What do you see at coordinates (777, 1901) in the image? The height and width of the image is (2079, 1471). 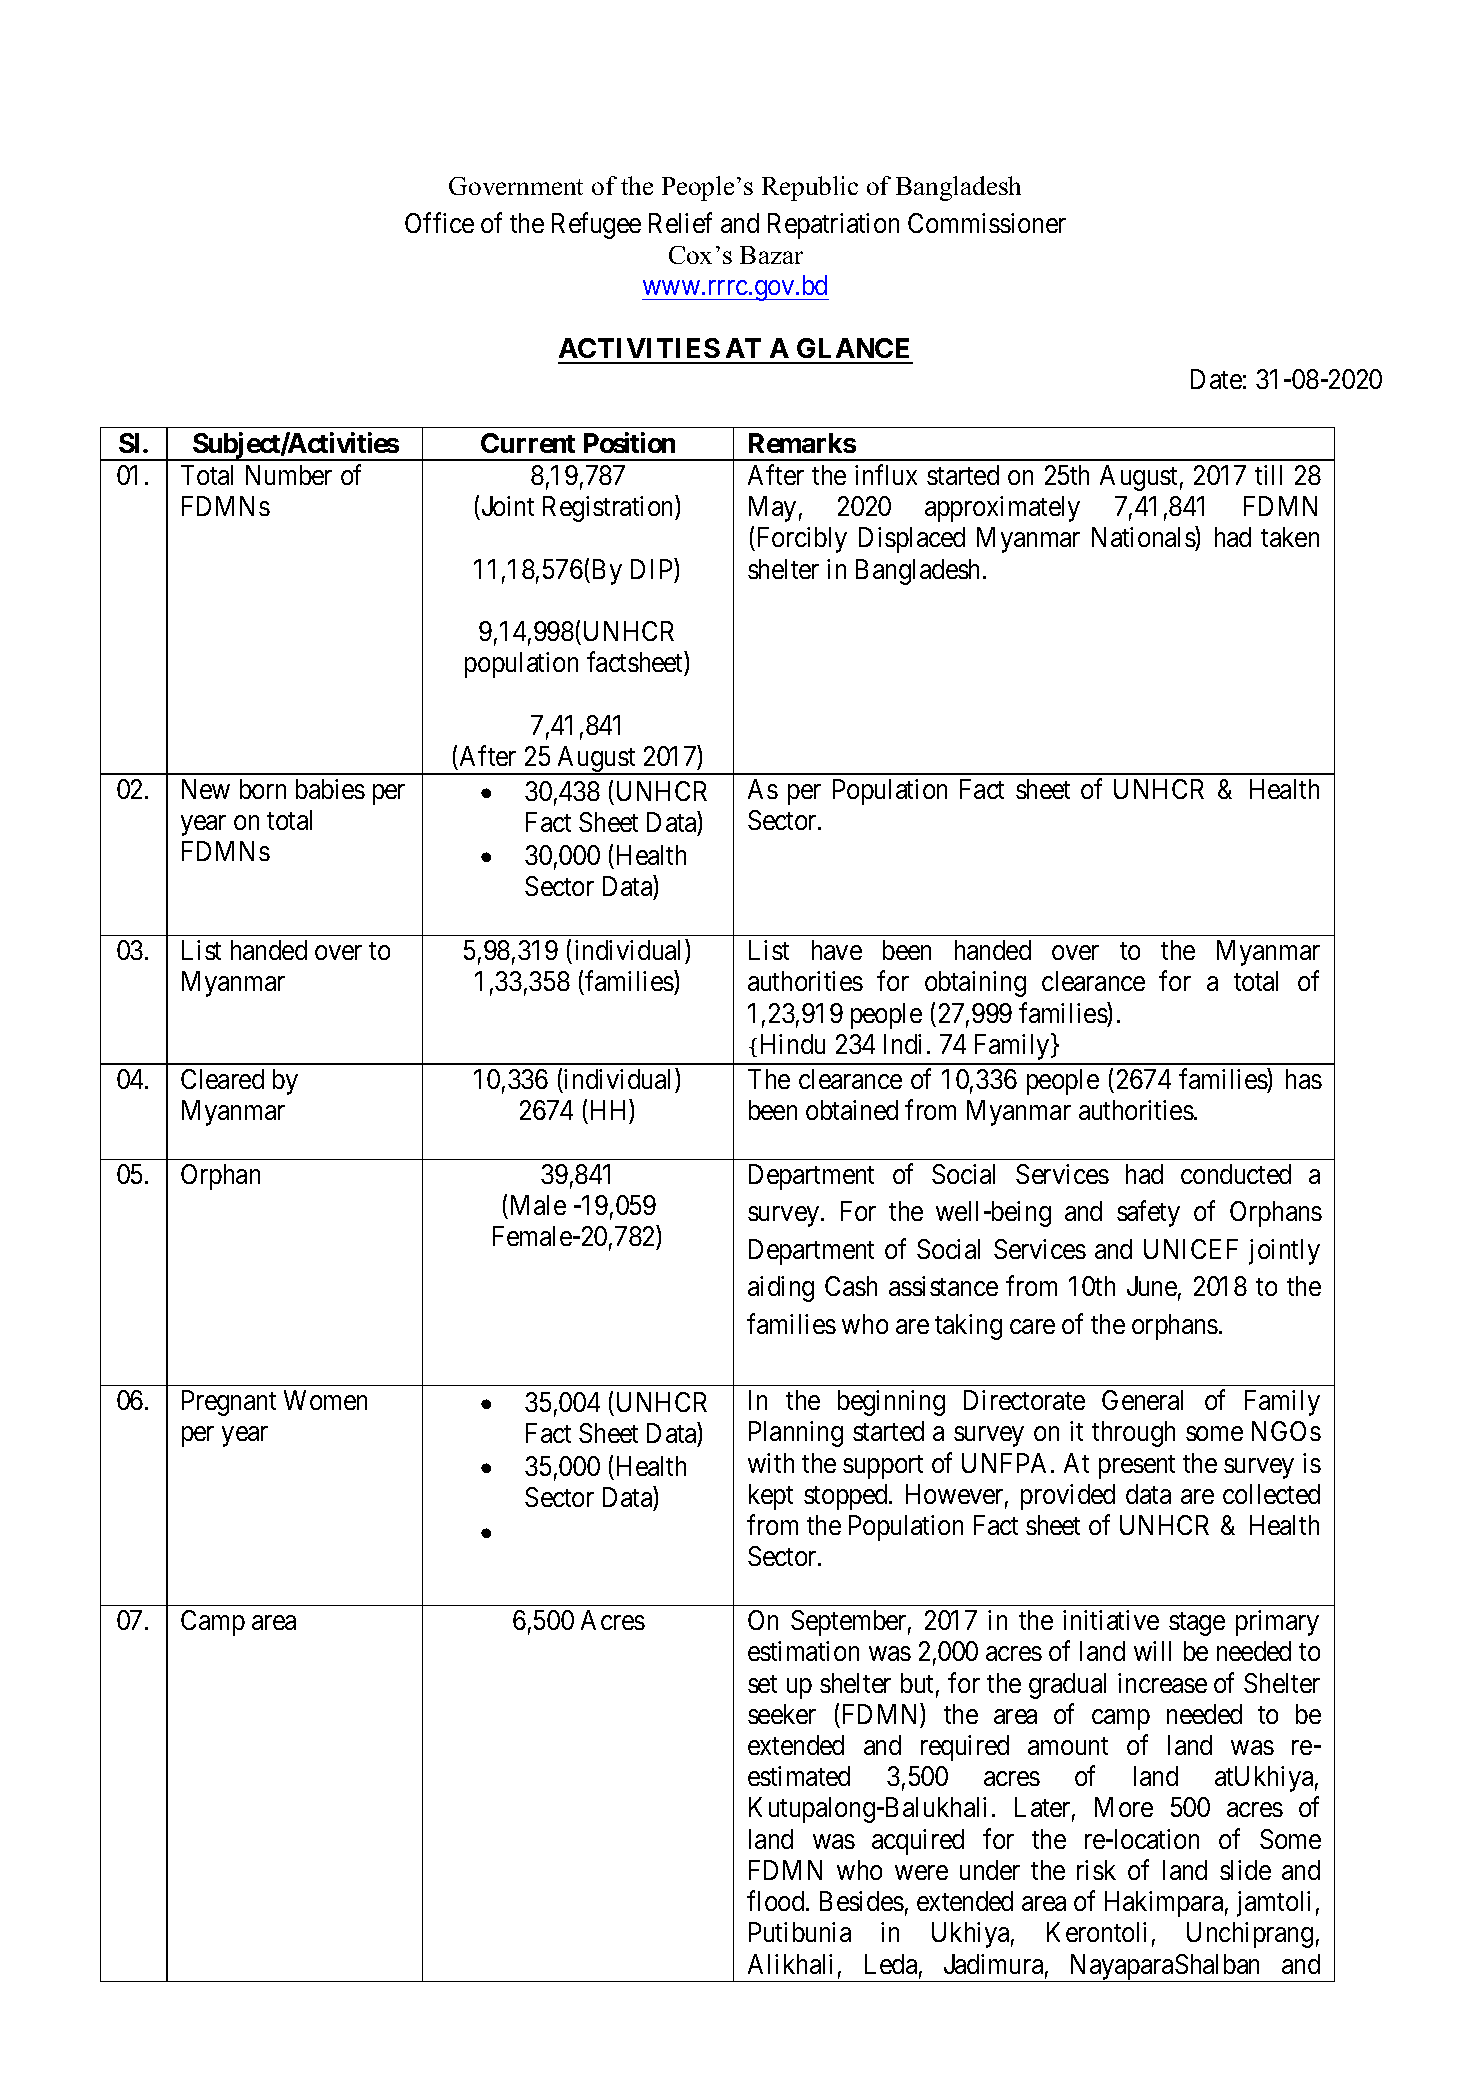 I see `flood` at bounding box center [777, 1901].
